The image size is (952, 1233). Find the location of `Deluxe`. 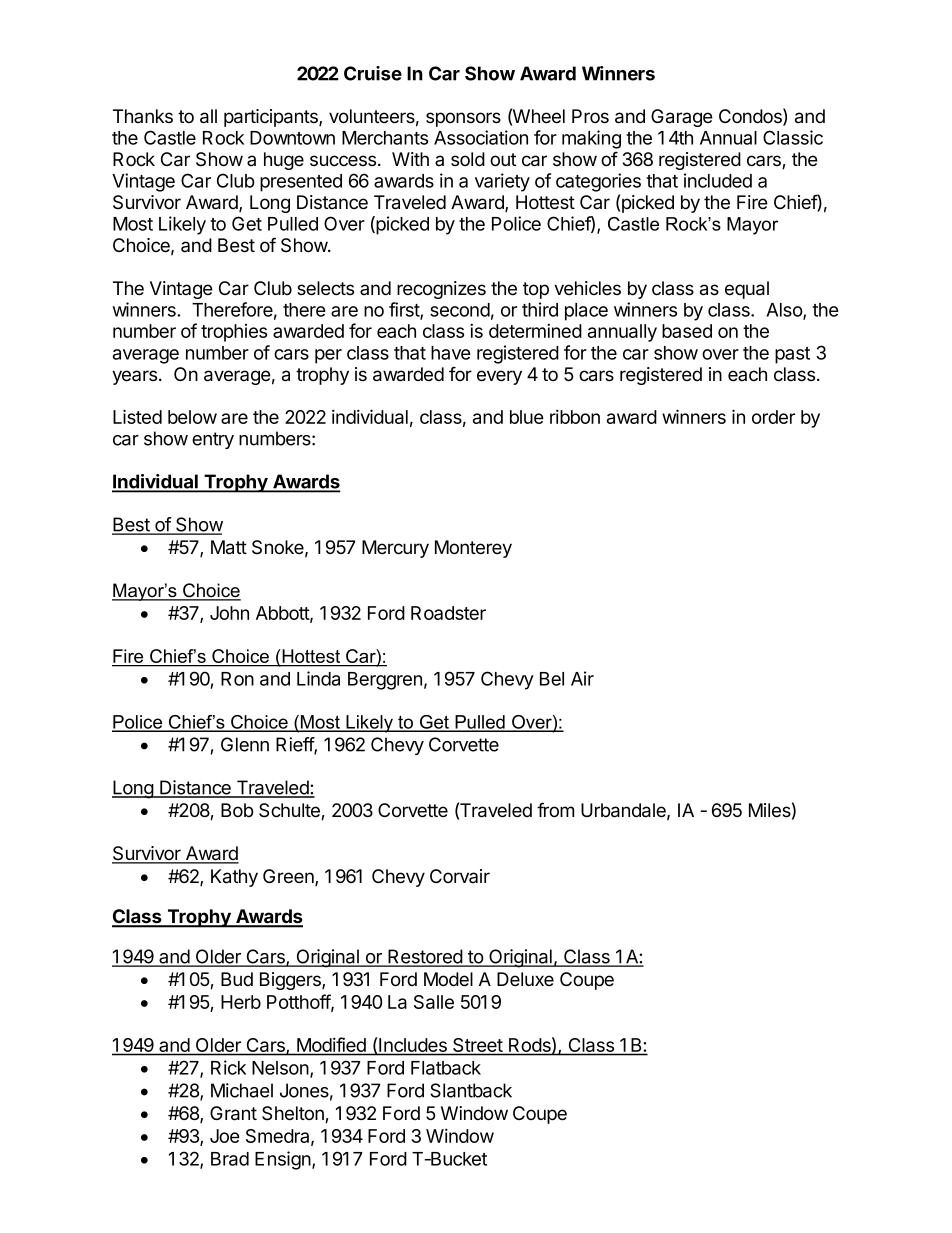

Deluxe is located at coordinates (525, 979).
